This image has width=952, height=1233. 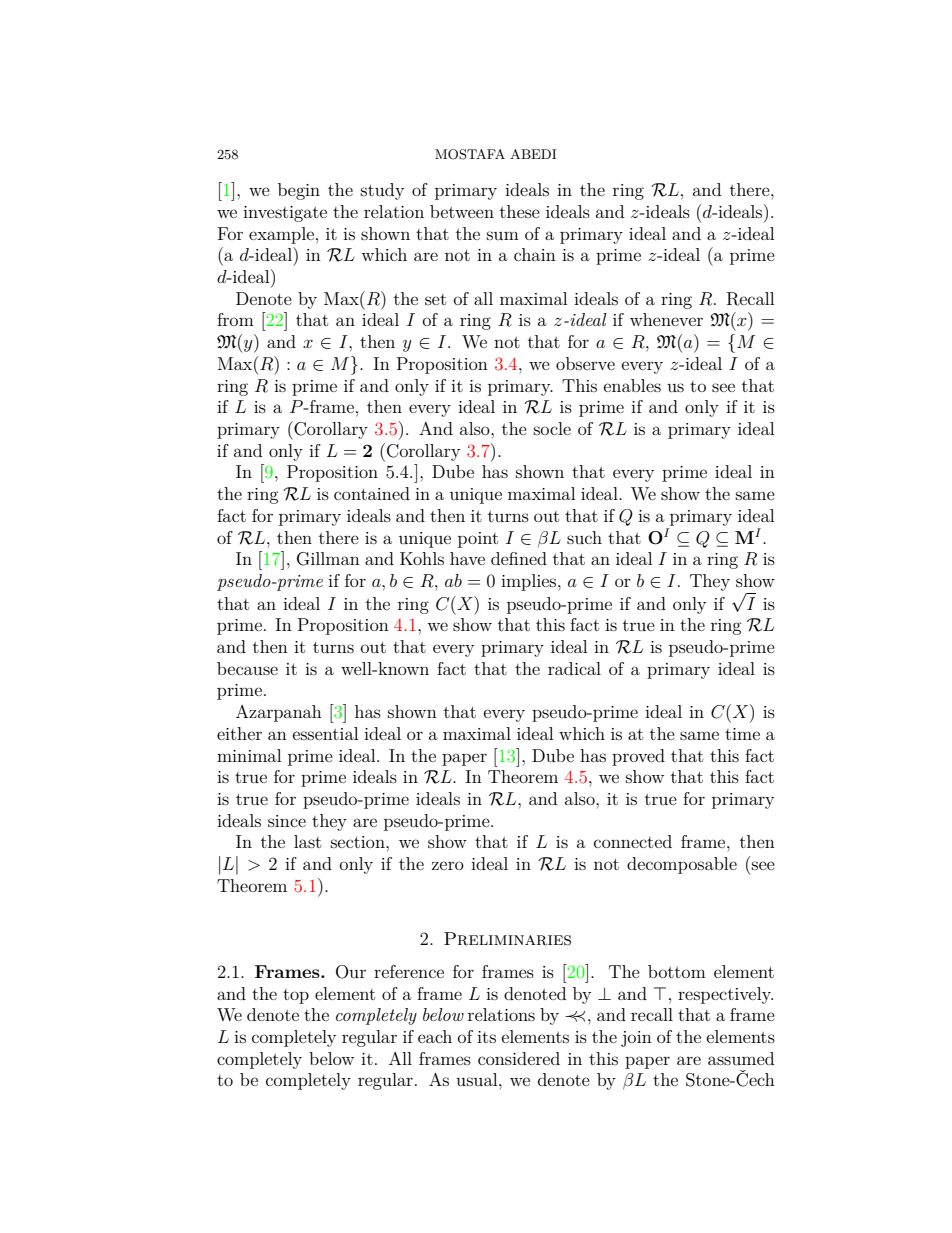 I want to click on contained, so click(x=372, y=493).
